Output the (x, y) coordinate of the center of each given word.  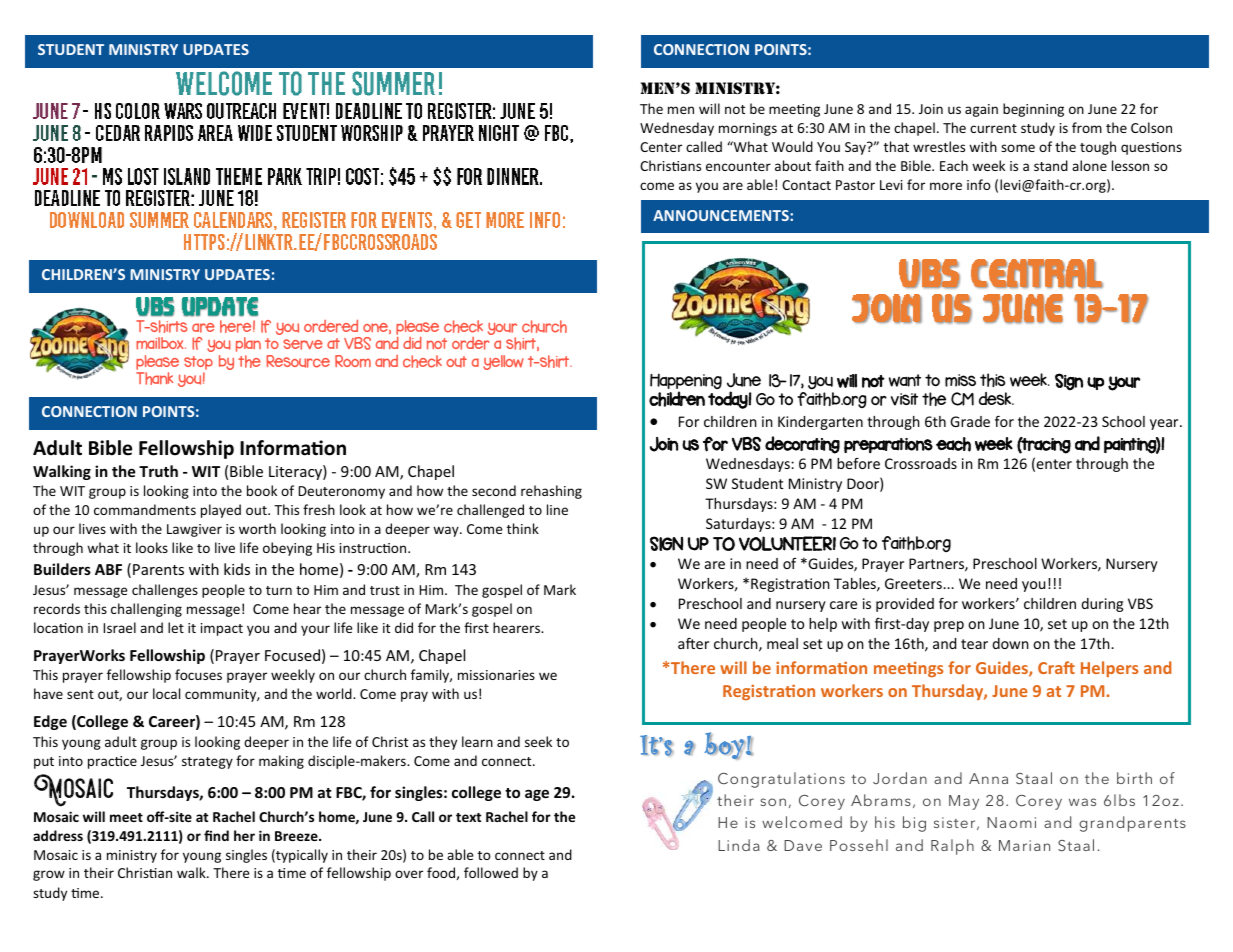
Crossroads (921, 463)
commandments (145, 509)
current (993, 128)
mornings (748, 129)
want (905, 380)
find (216, 835)
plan (248, 344)
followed (491, 872)
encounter (738, 166)
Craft (1056, 667)
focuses (198, 674)
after (693, 643)
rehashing (551, 492)
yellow (503, 362)
